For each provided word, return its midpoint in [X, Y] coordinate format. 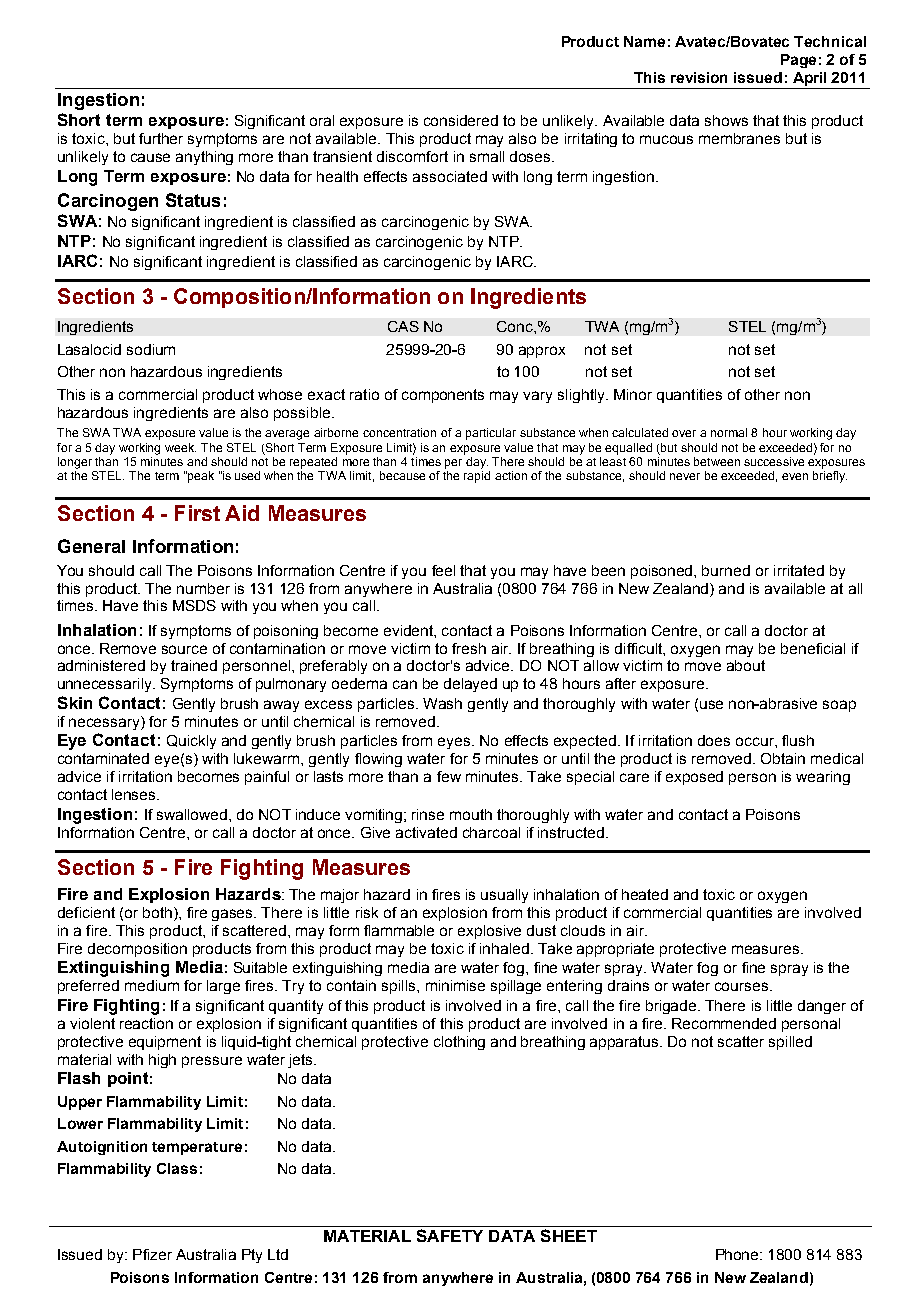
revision [699, 77]
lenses [135, 794]
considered [461, 120]
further [161, 138]
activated [426, 832]
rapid [477, 477]
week [180, 447]
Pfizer [152, 1254]
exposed [694, 778]
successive [774, 461]
